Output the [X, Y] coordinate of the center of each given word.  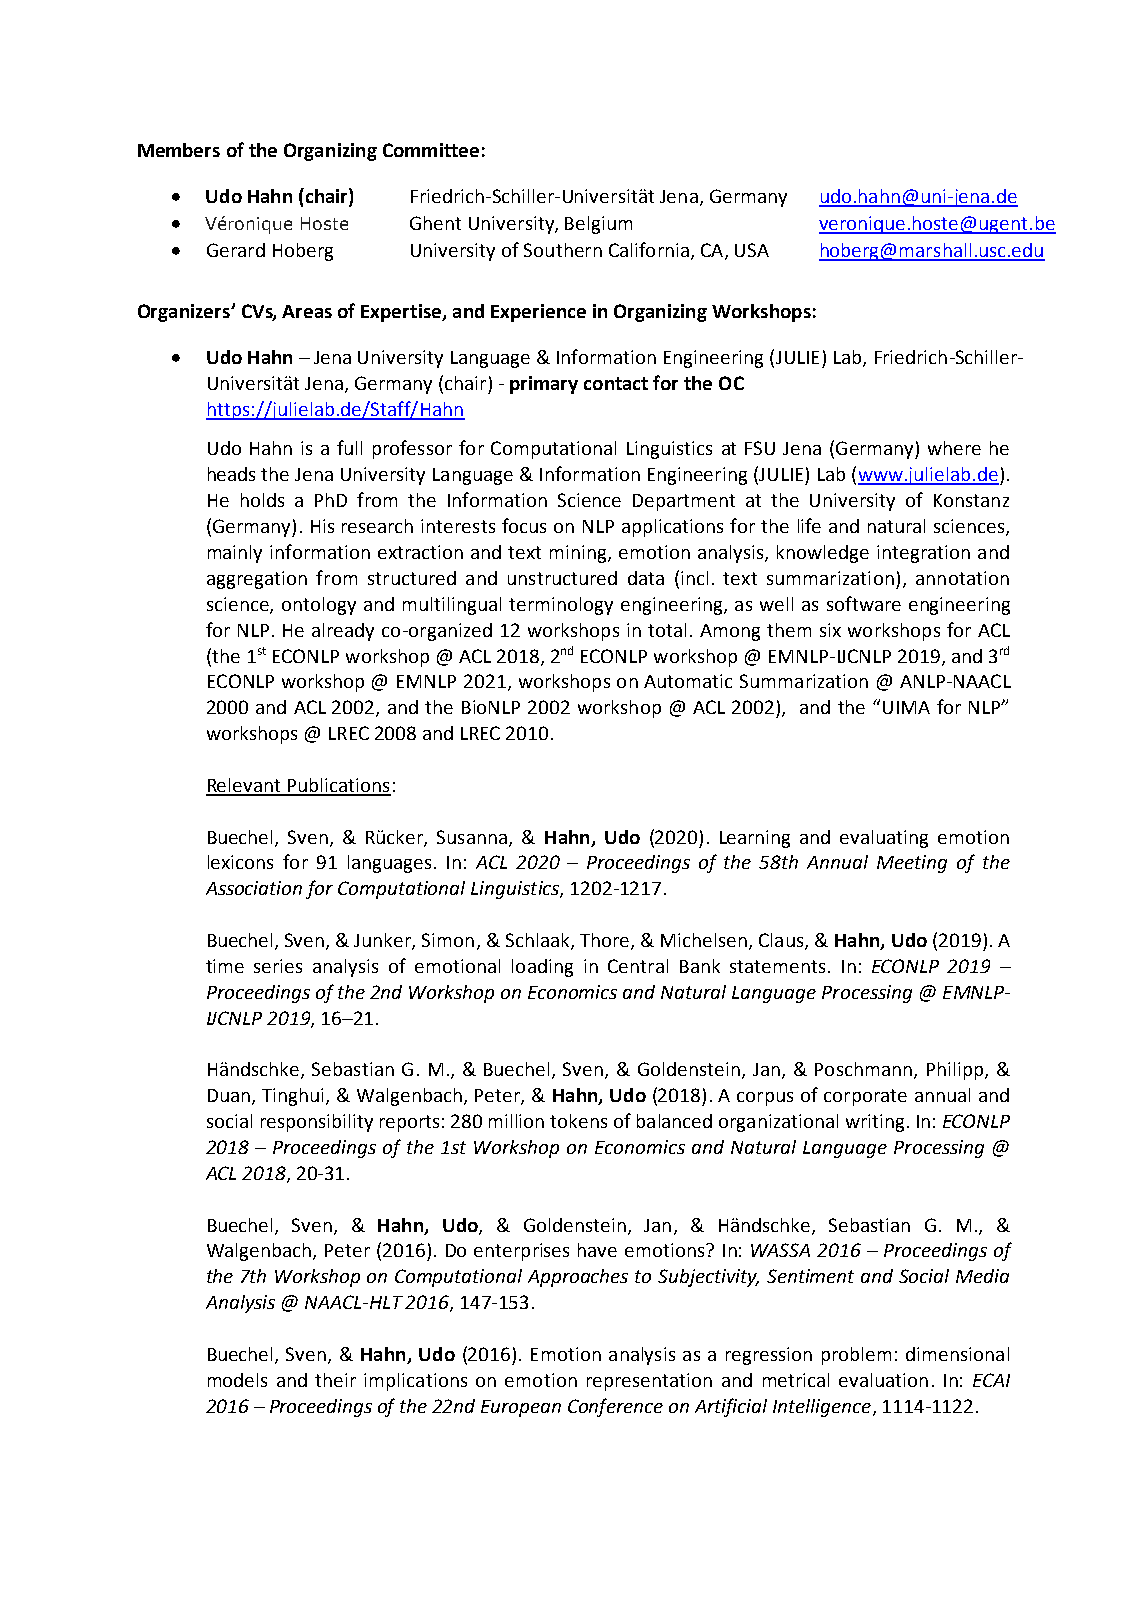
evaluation [883, 1380]
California [649, 249]
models [237, 1380]
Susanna [472, 837]
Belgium [598, 225]
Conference [615, 1407]
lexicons [240, 862]
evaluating [884, 839]
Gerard [236, 250]
